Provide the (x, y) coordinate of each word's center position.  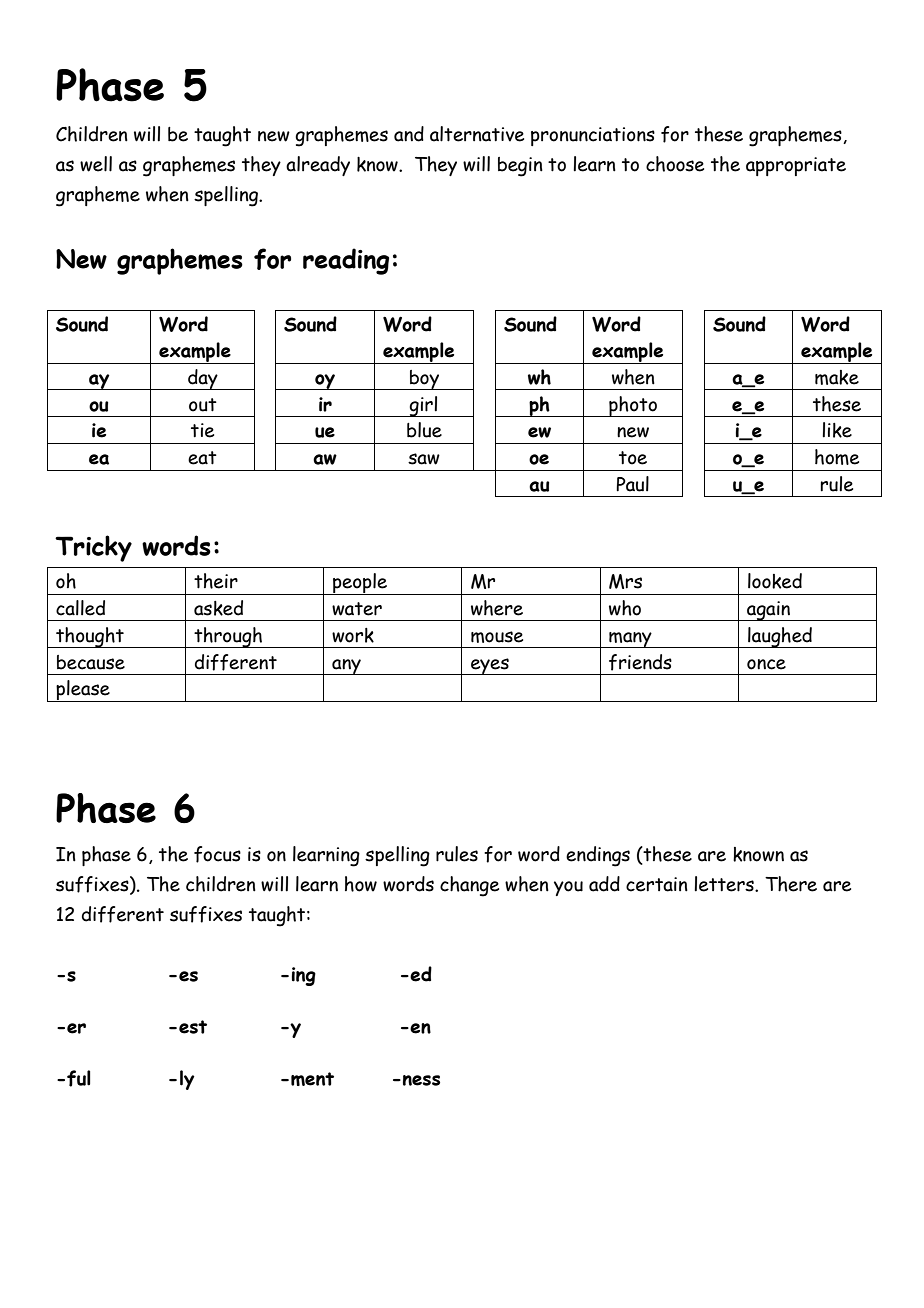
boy (425, 380)
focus (217, 854)
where (497, 608)
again (769, 611)
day (203, 379)
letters (725, 884)
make (837, 377)
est (193, 1027)
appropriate (796, 166)
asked (218, 608)
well (96, 164)
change (469, 886)
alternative (477, 134)
